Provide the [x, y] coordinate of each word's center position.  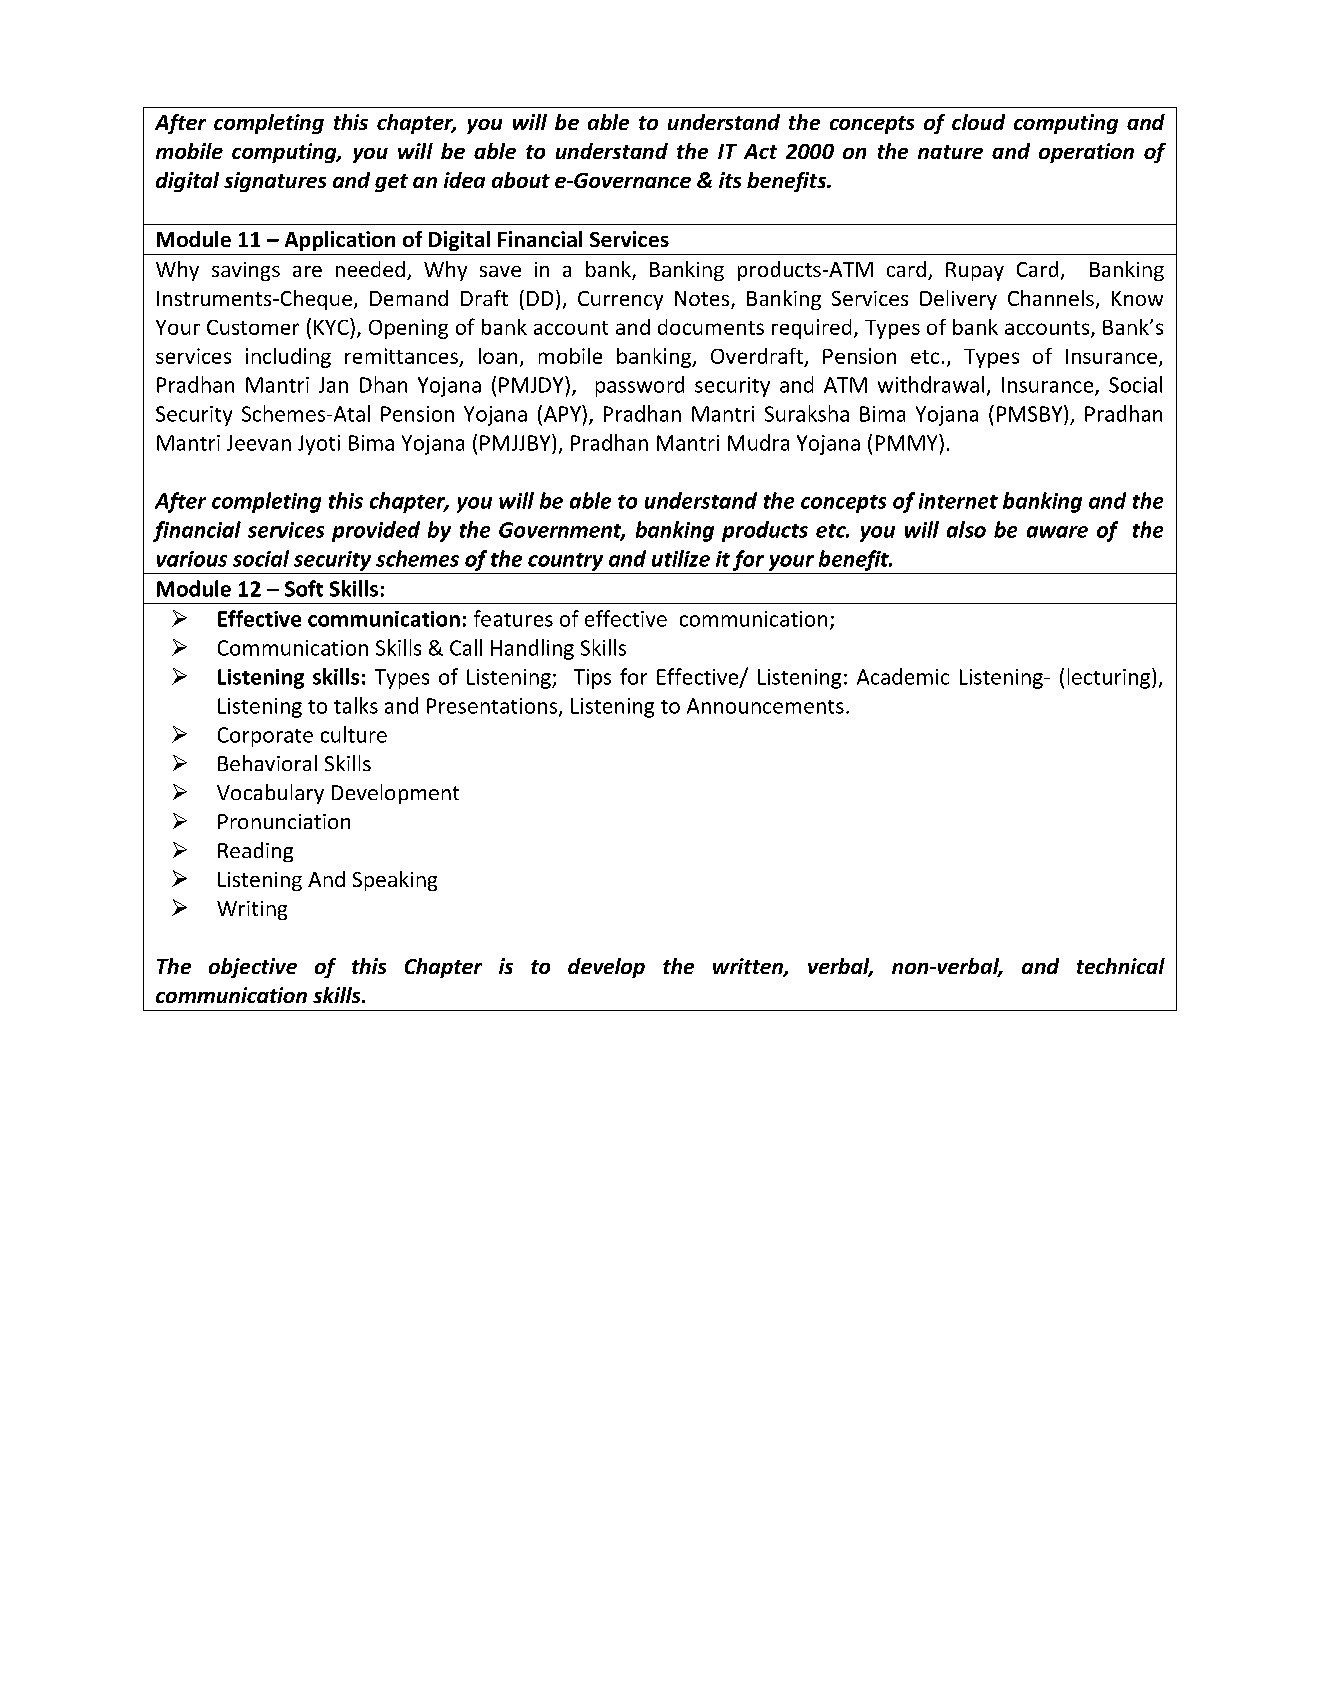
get [391, 183]
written [749, 967]
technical [1121, 966]
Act [760, 151]
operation [1086, 153]
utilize [681, 558]
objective [253, 968]
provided [376, 531]
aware [1057, 532]
